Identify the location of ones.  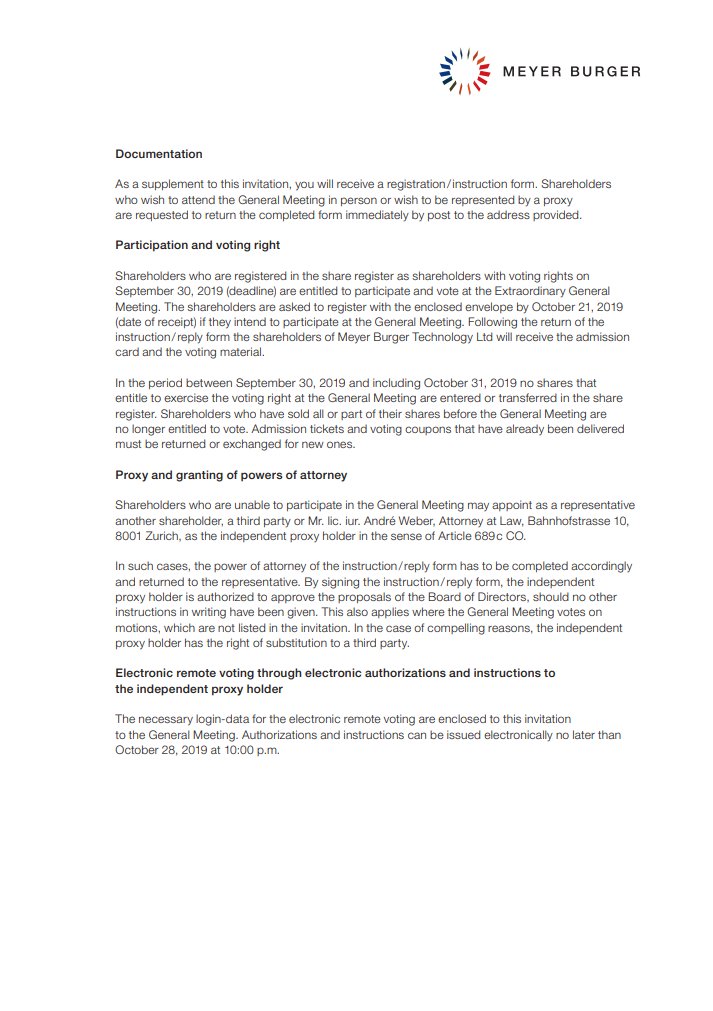
(341, 444).
